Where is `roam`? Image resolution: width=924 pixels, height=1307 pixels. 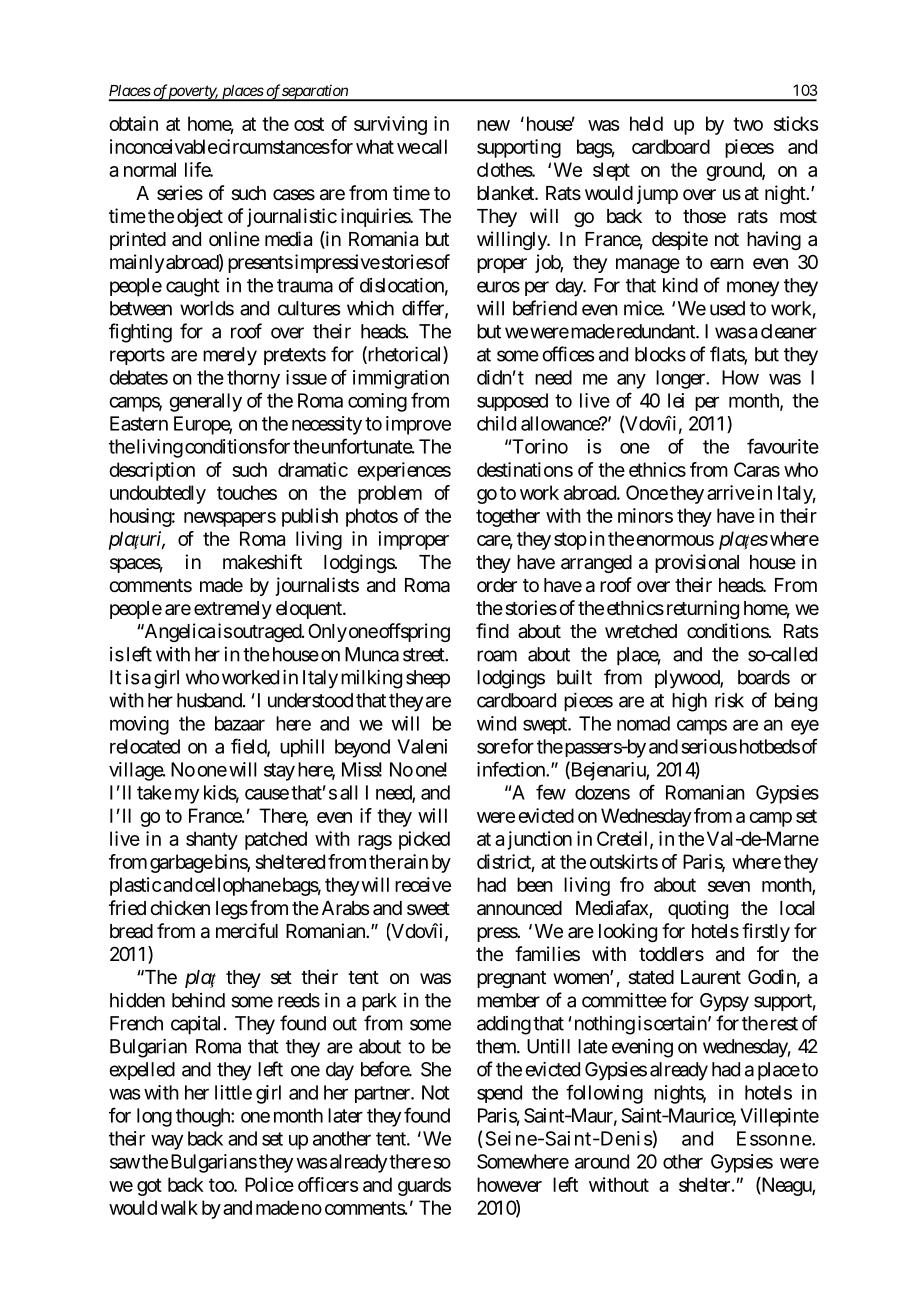 roam is located at coordinates (497, 656).
